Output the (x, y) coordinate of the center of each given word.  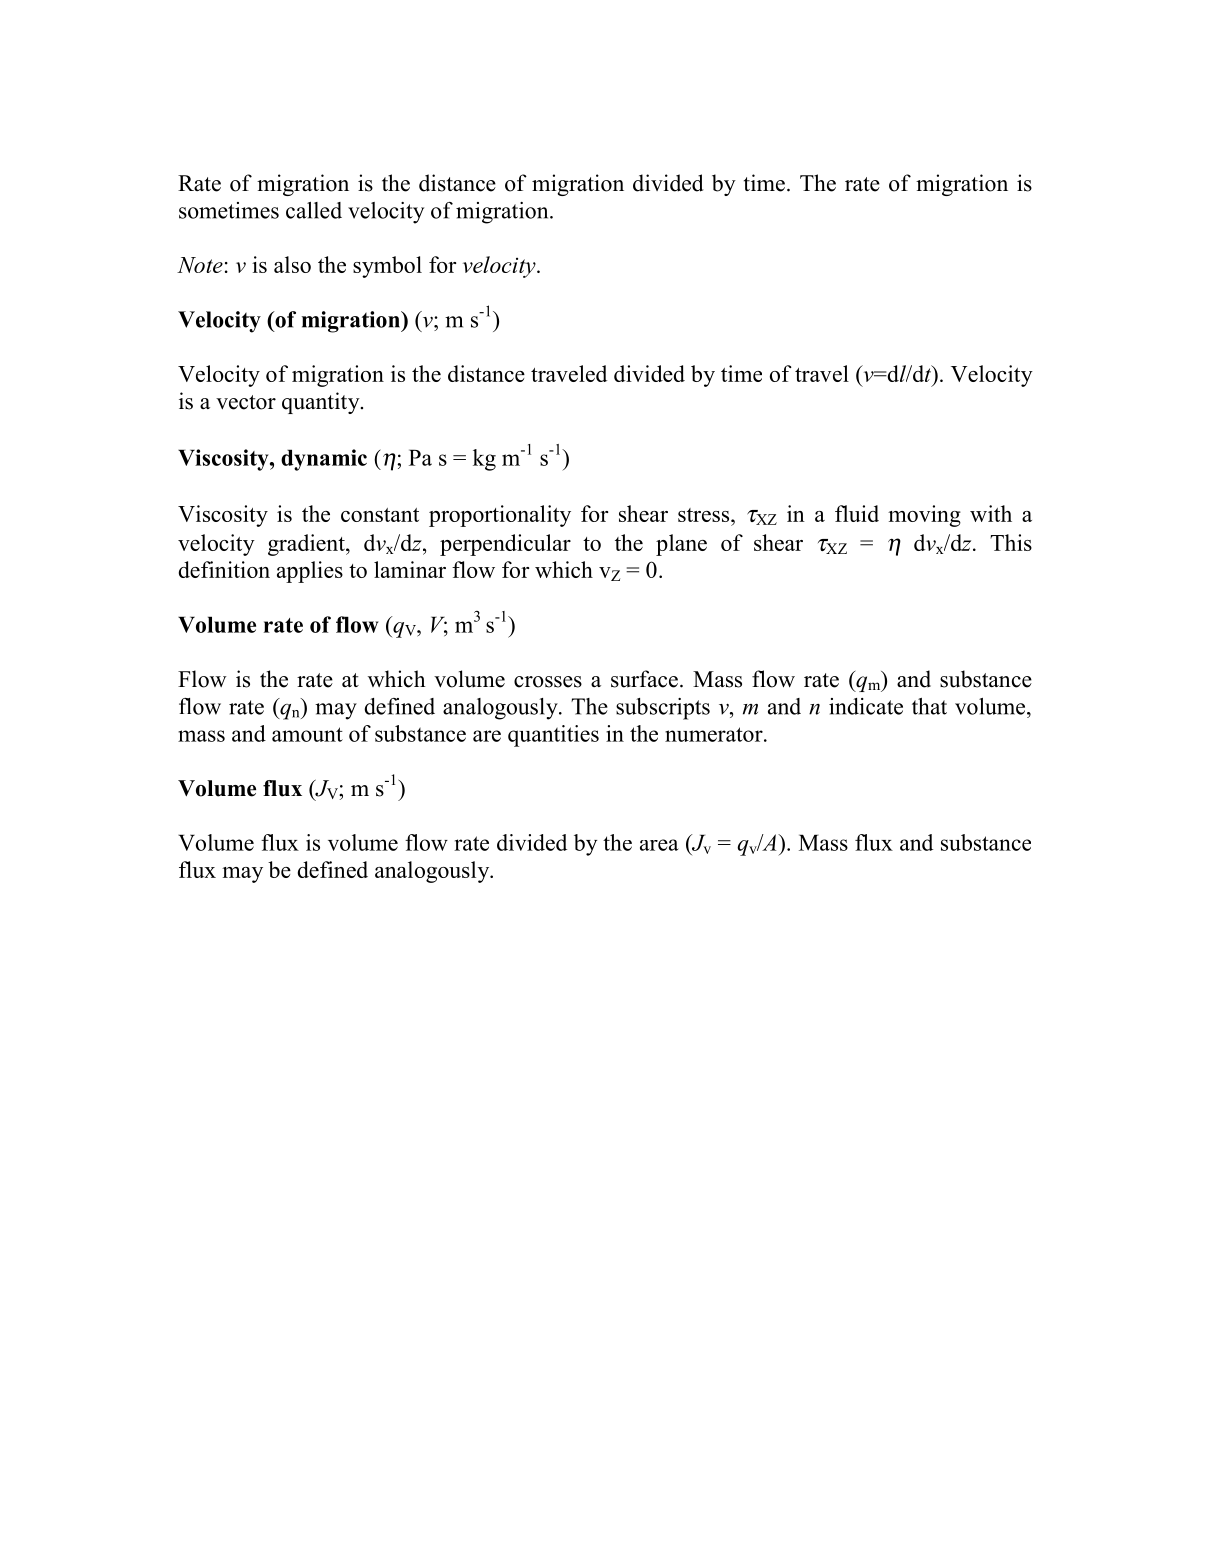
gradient (307, 545)
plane (681, 545)
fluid (857, 513)
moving (924, 516)
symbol (387, 267)
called (314, 210)
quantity (322, 403)
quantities (553, 736)
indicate (866, 706)
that (929, 706)
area (659, 845)
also (292, 264)
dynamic (324, 460)
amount (307, 734)
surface (644, 679)
